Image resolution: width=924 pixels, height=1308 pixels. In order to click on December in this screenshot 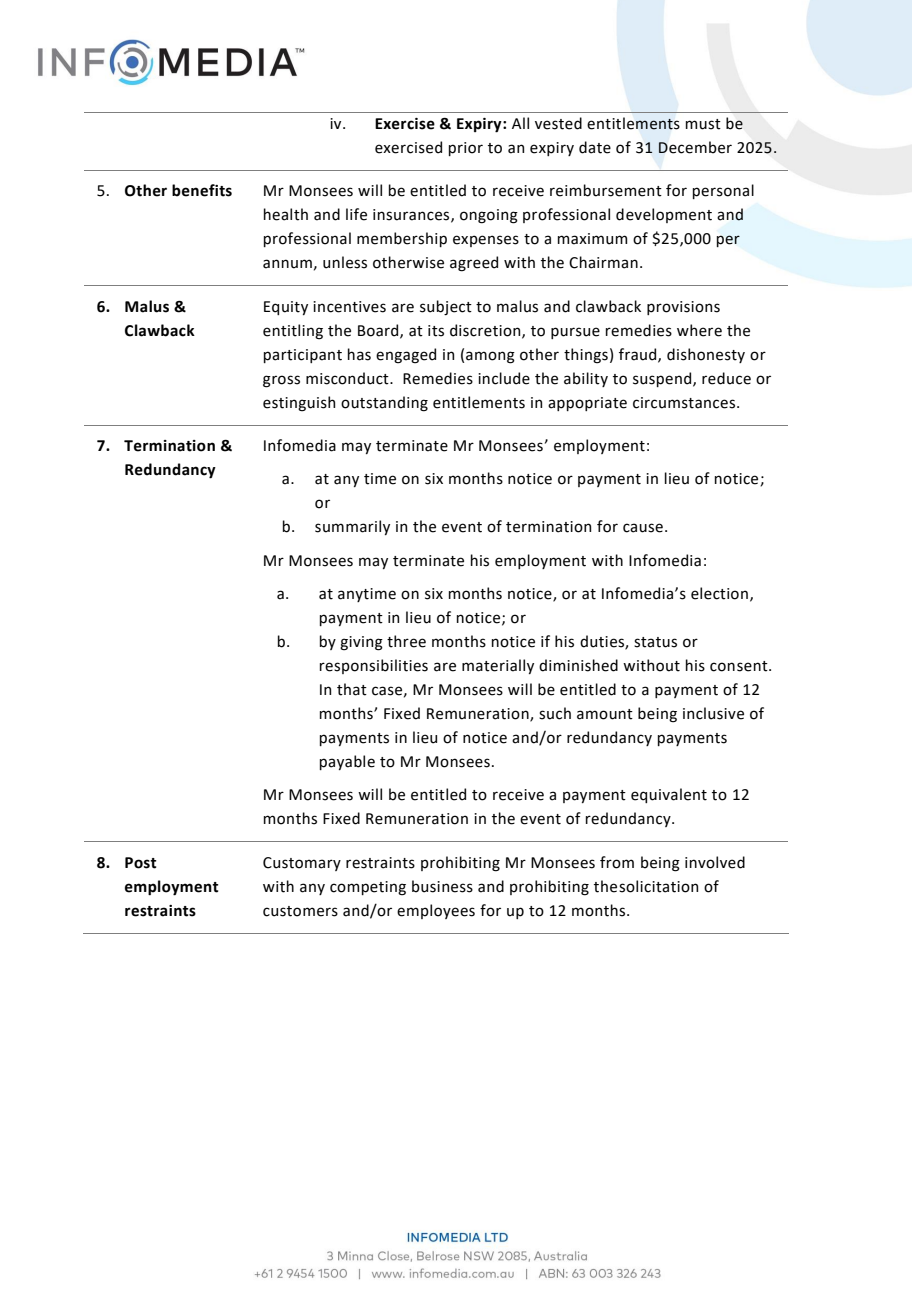, I will do `click(695, 147)`.
